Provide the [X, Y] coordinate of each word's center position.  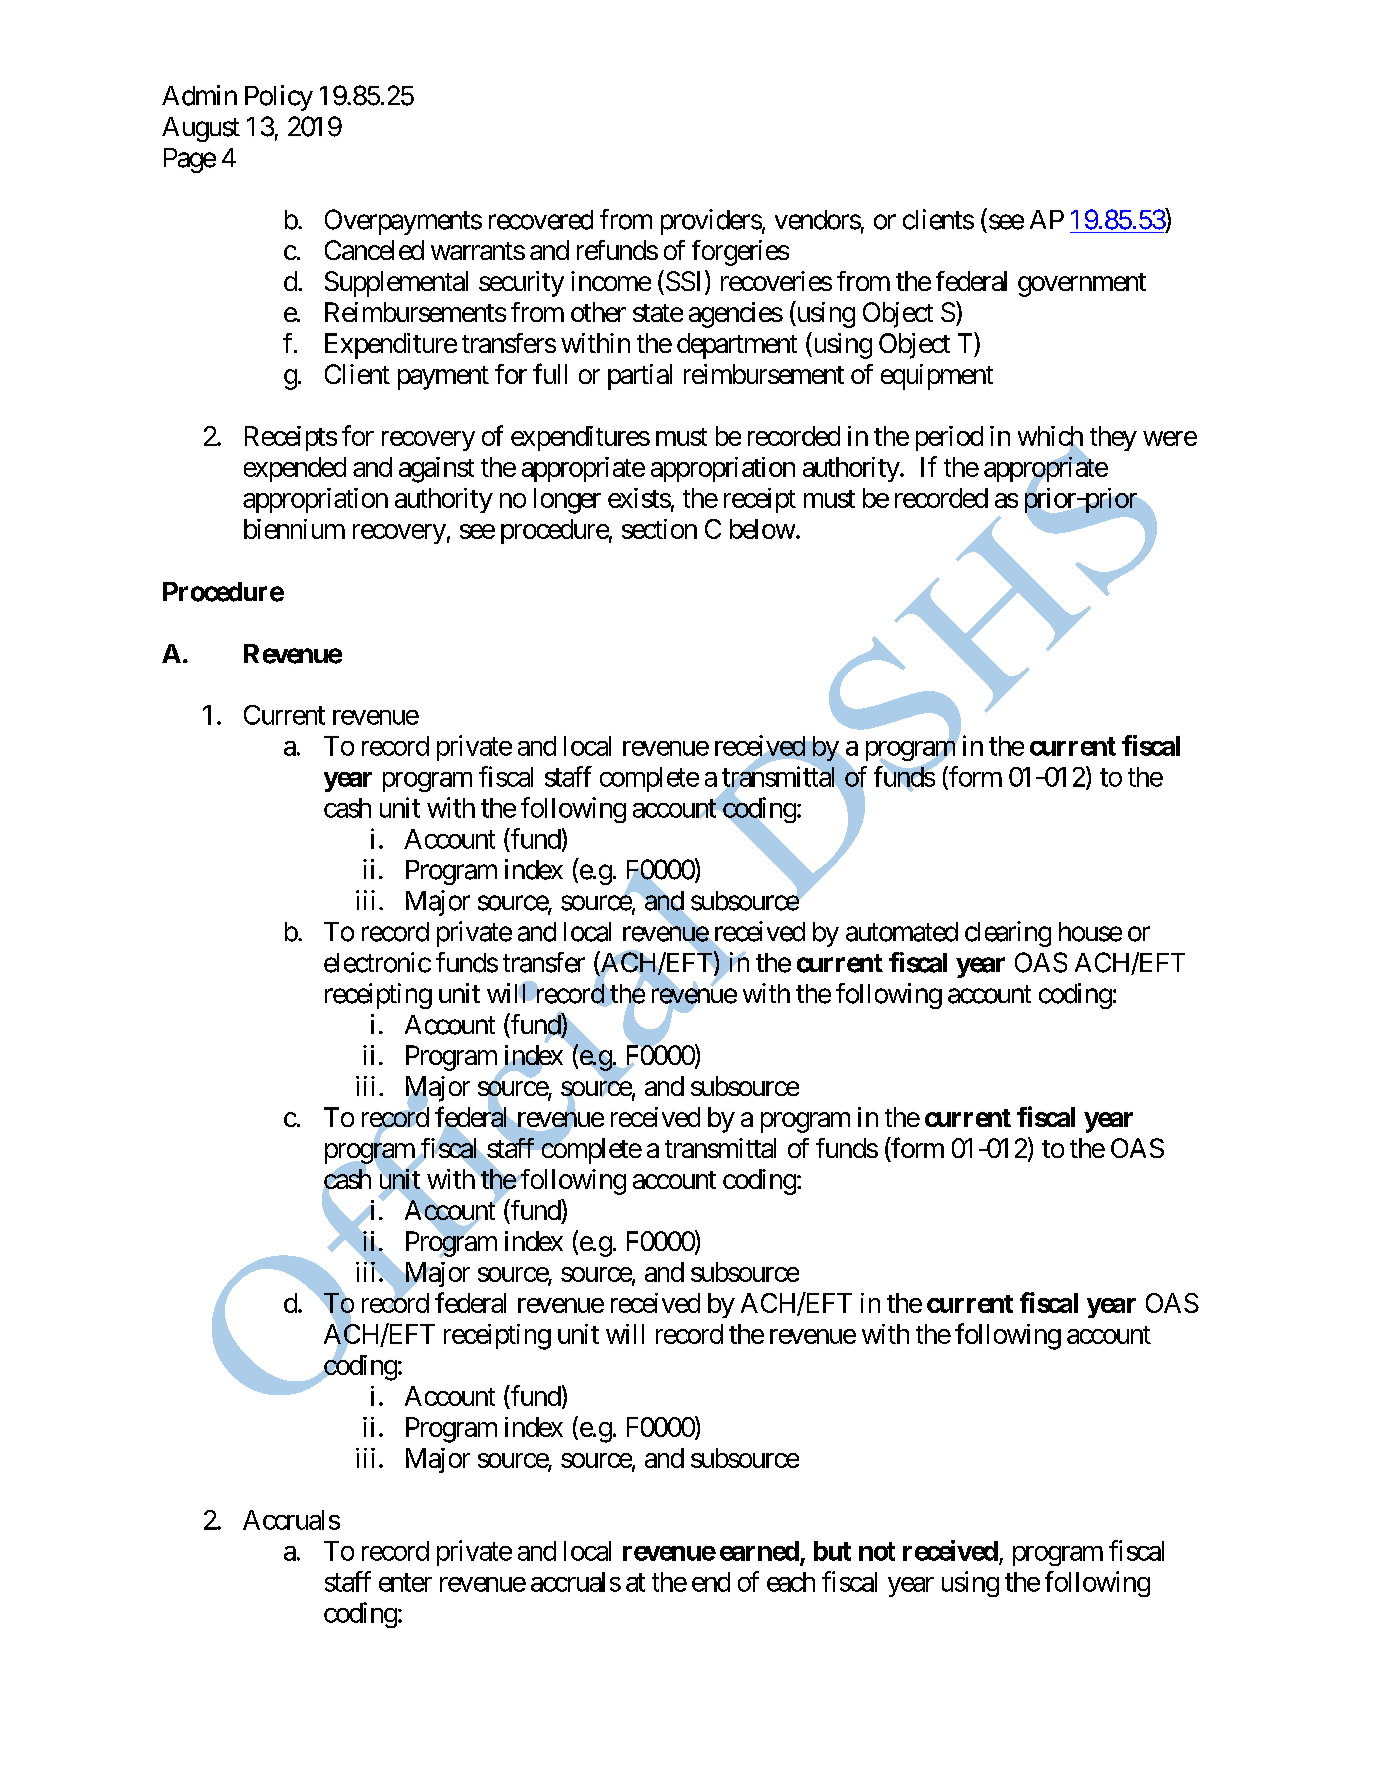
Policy [279, 98]
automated [902, 932]
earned [759, 1551]
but [832, 1551]
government [1082, 285]
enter [405, 1582]
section [659, 529]
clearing [1008, 934]
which [1050, 437]
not [877, 1551]
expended [295, 469]
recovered [541, 220]
